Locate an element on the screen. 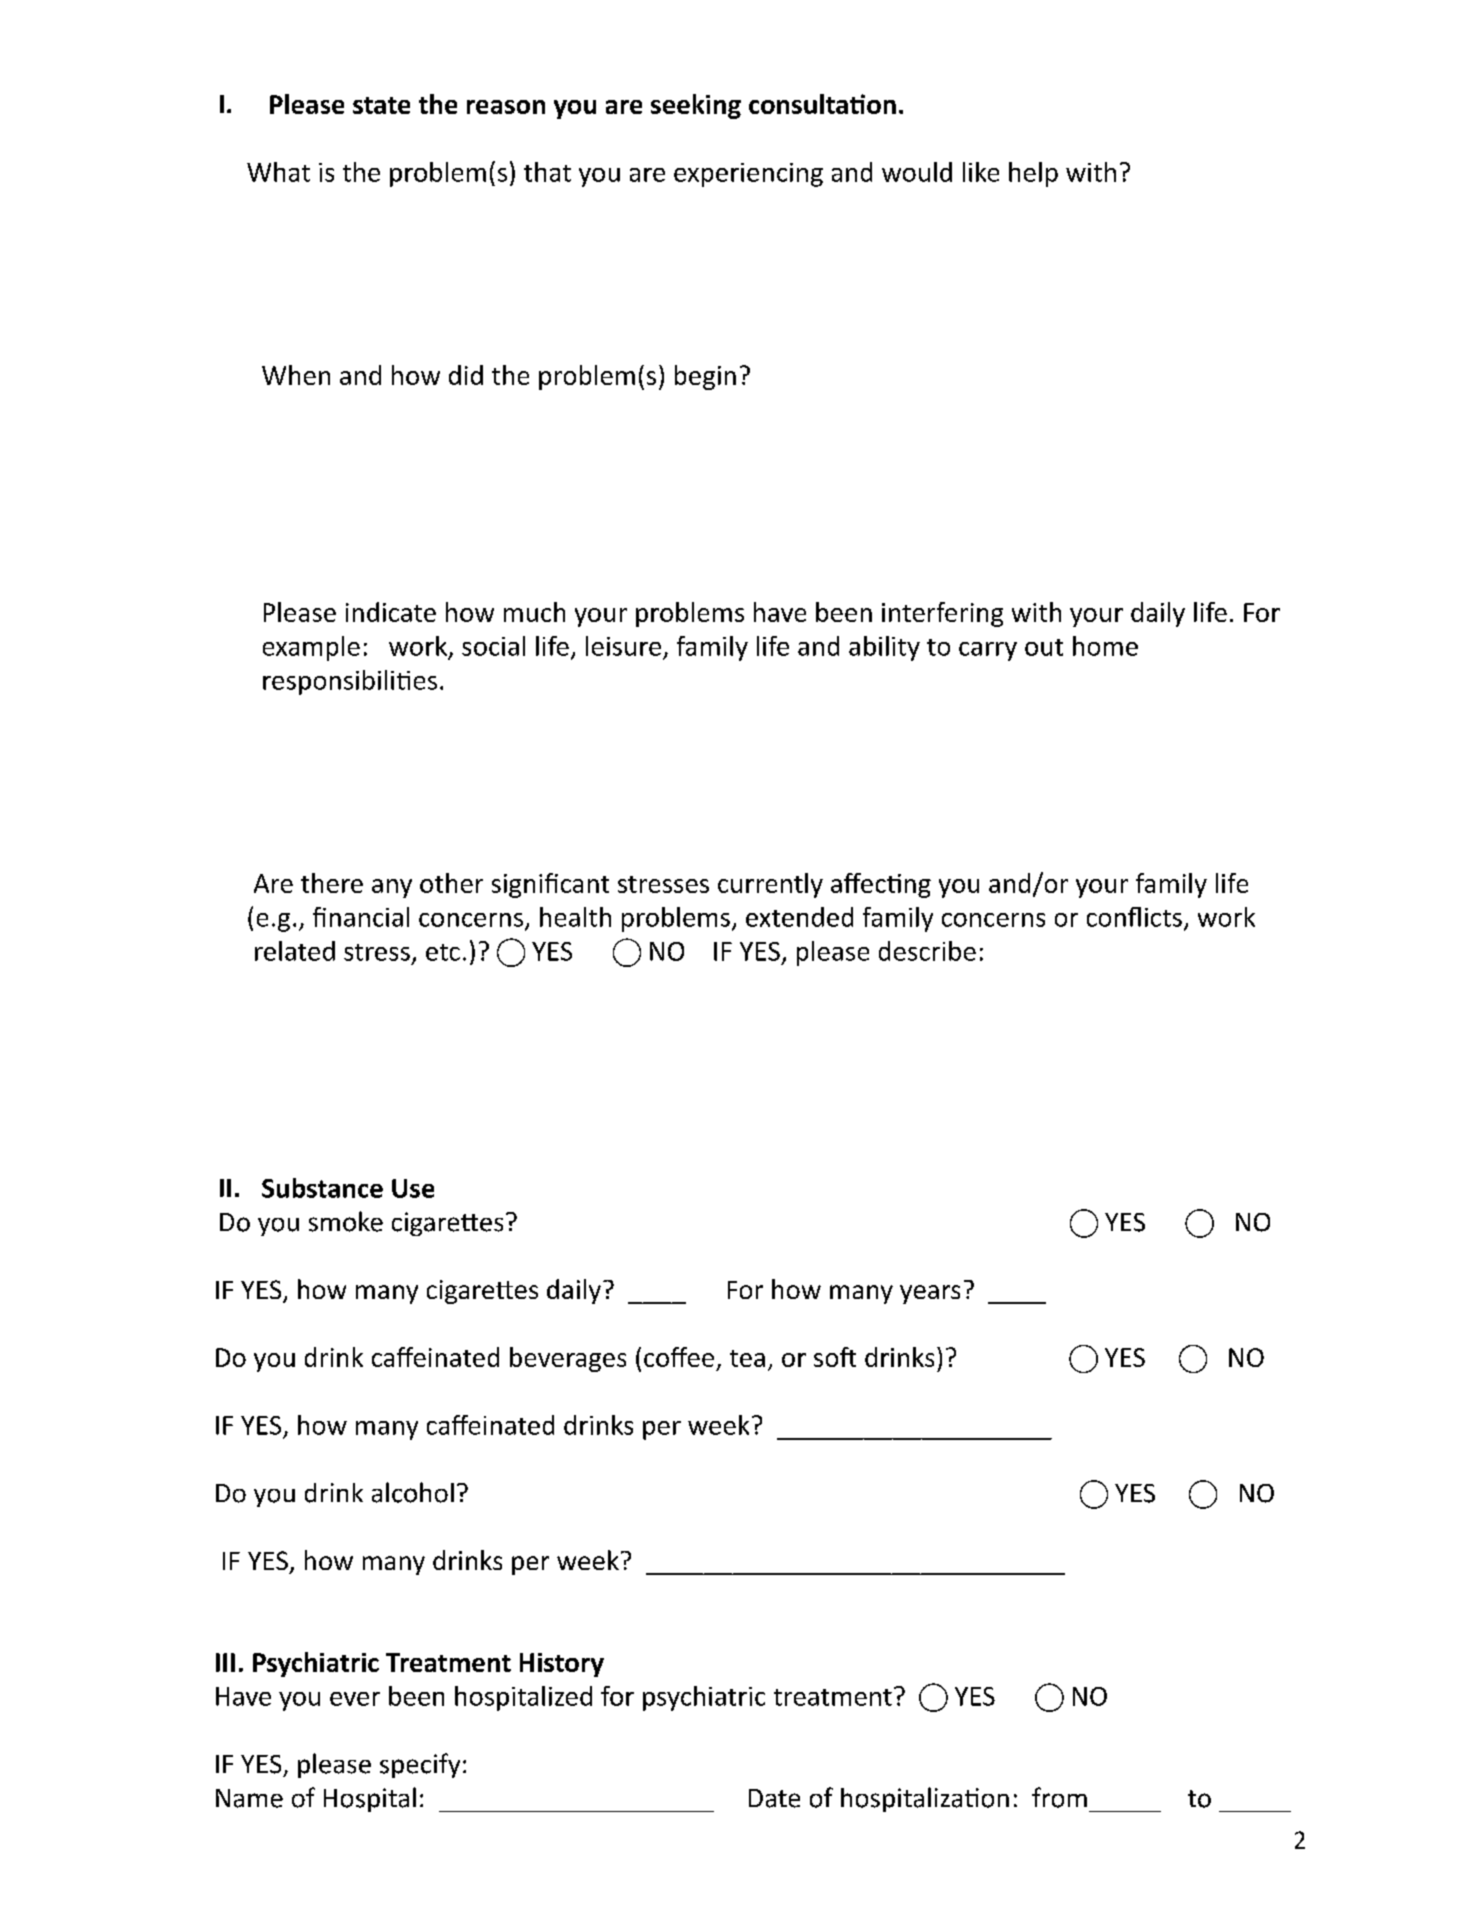 This screenshot has width=1481, height=1916. specify is located at coordinates (420, 1765).
